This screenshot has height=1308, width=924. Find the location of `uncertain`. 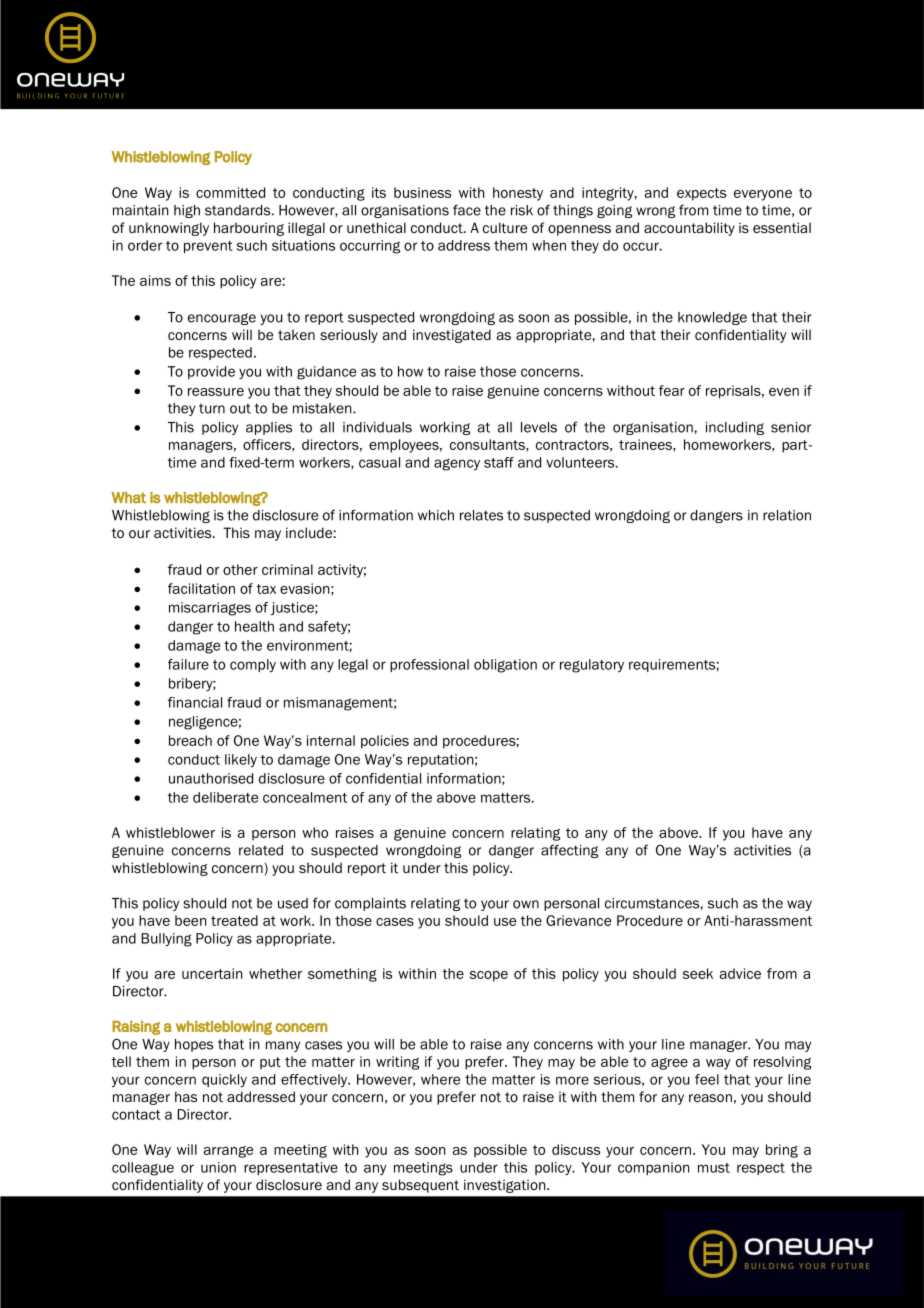

uncertain is located at coordinates (212, 973).
